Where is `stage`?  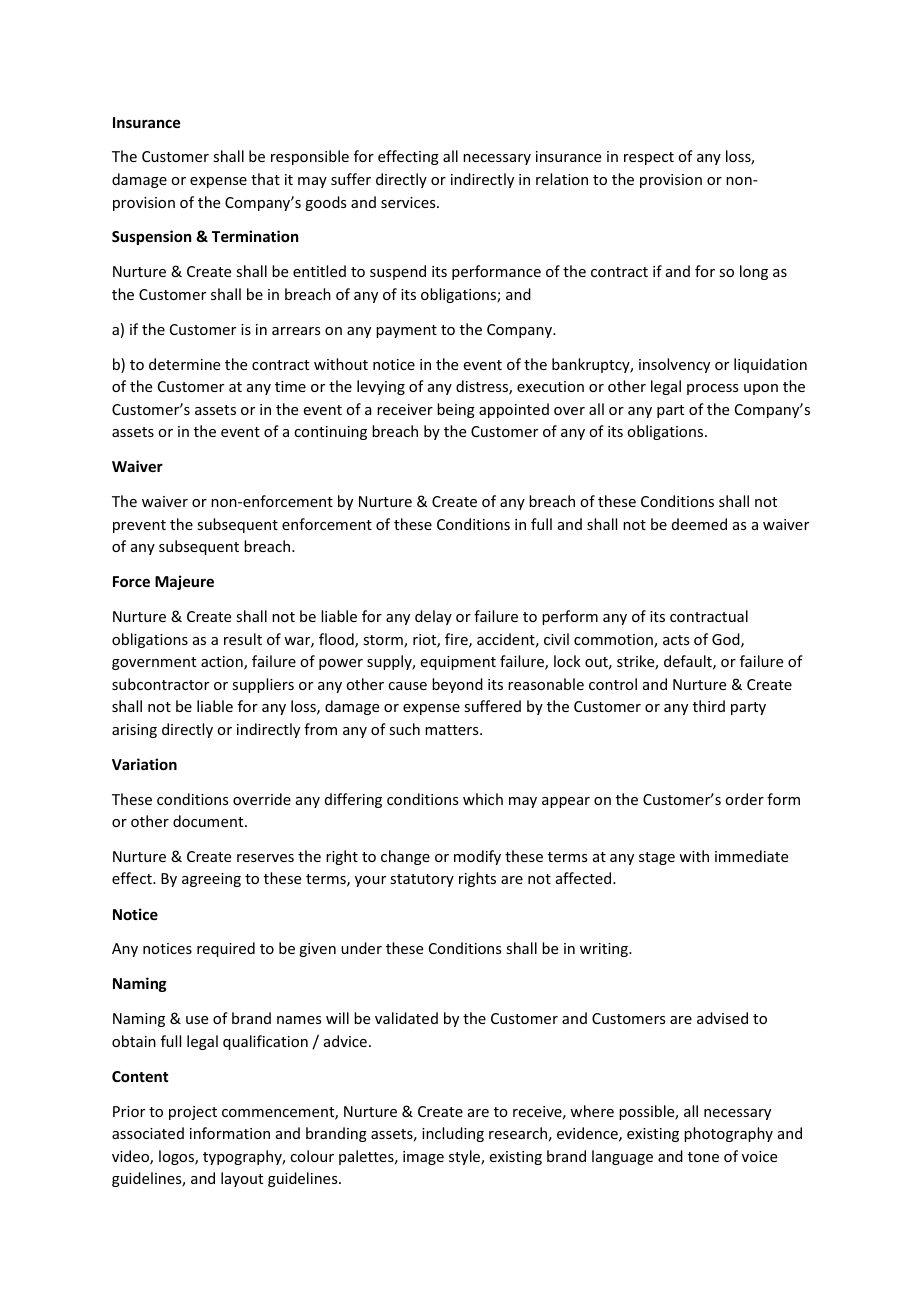 stage is located at coordinates (657, 858).
